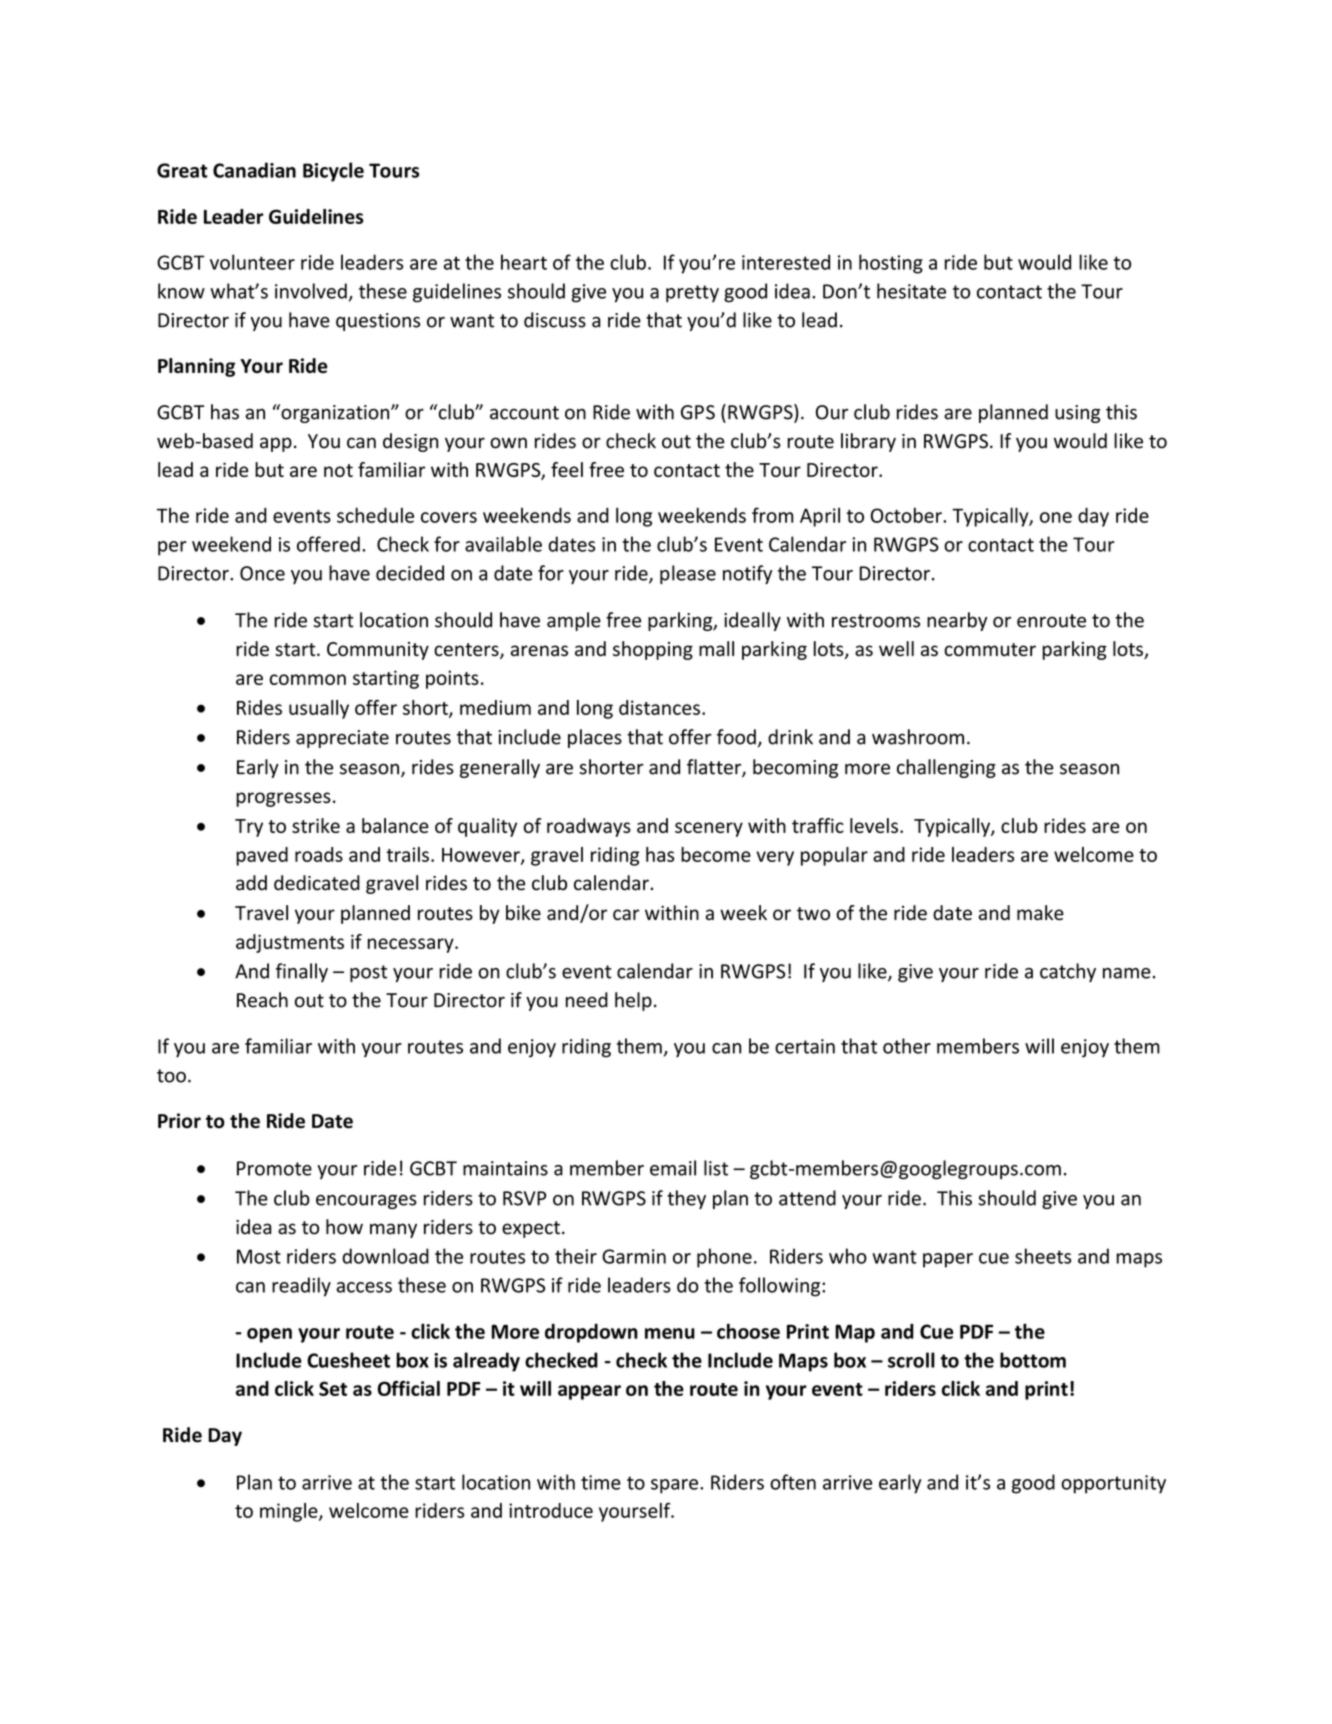 This screenshot has width=1332, height=1724. What do you see at coordinates (674, 1486) in the screenshot?
I see `spare` at bounding box center [674, 1486].
